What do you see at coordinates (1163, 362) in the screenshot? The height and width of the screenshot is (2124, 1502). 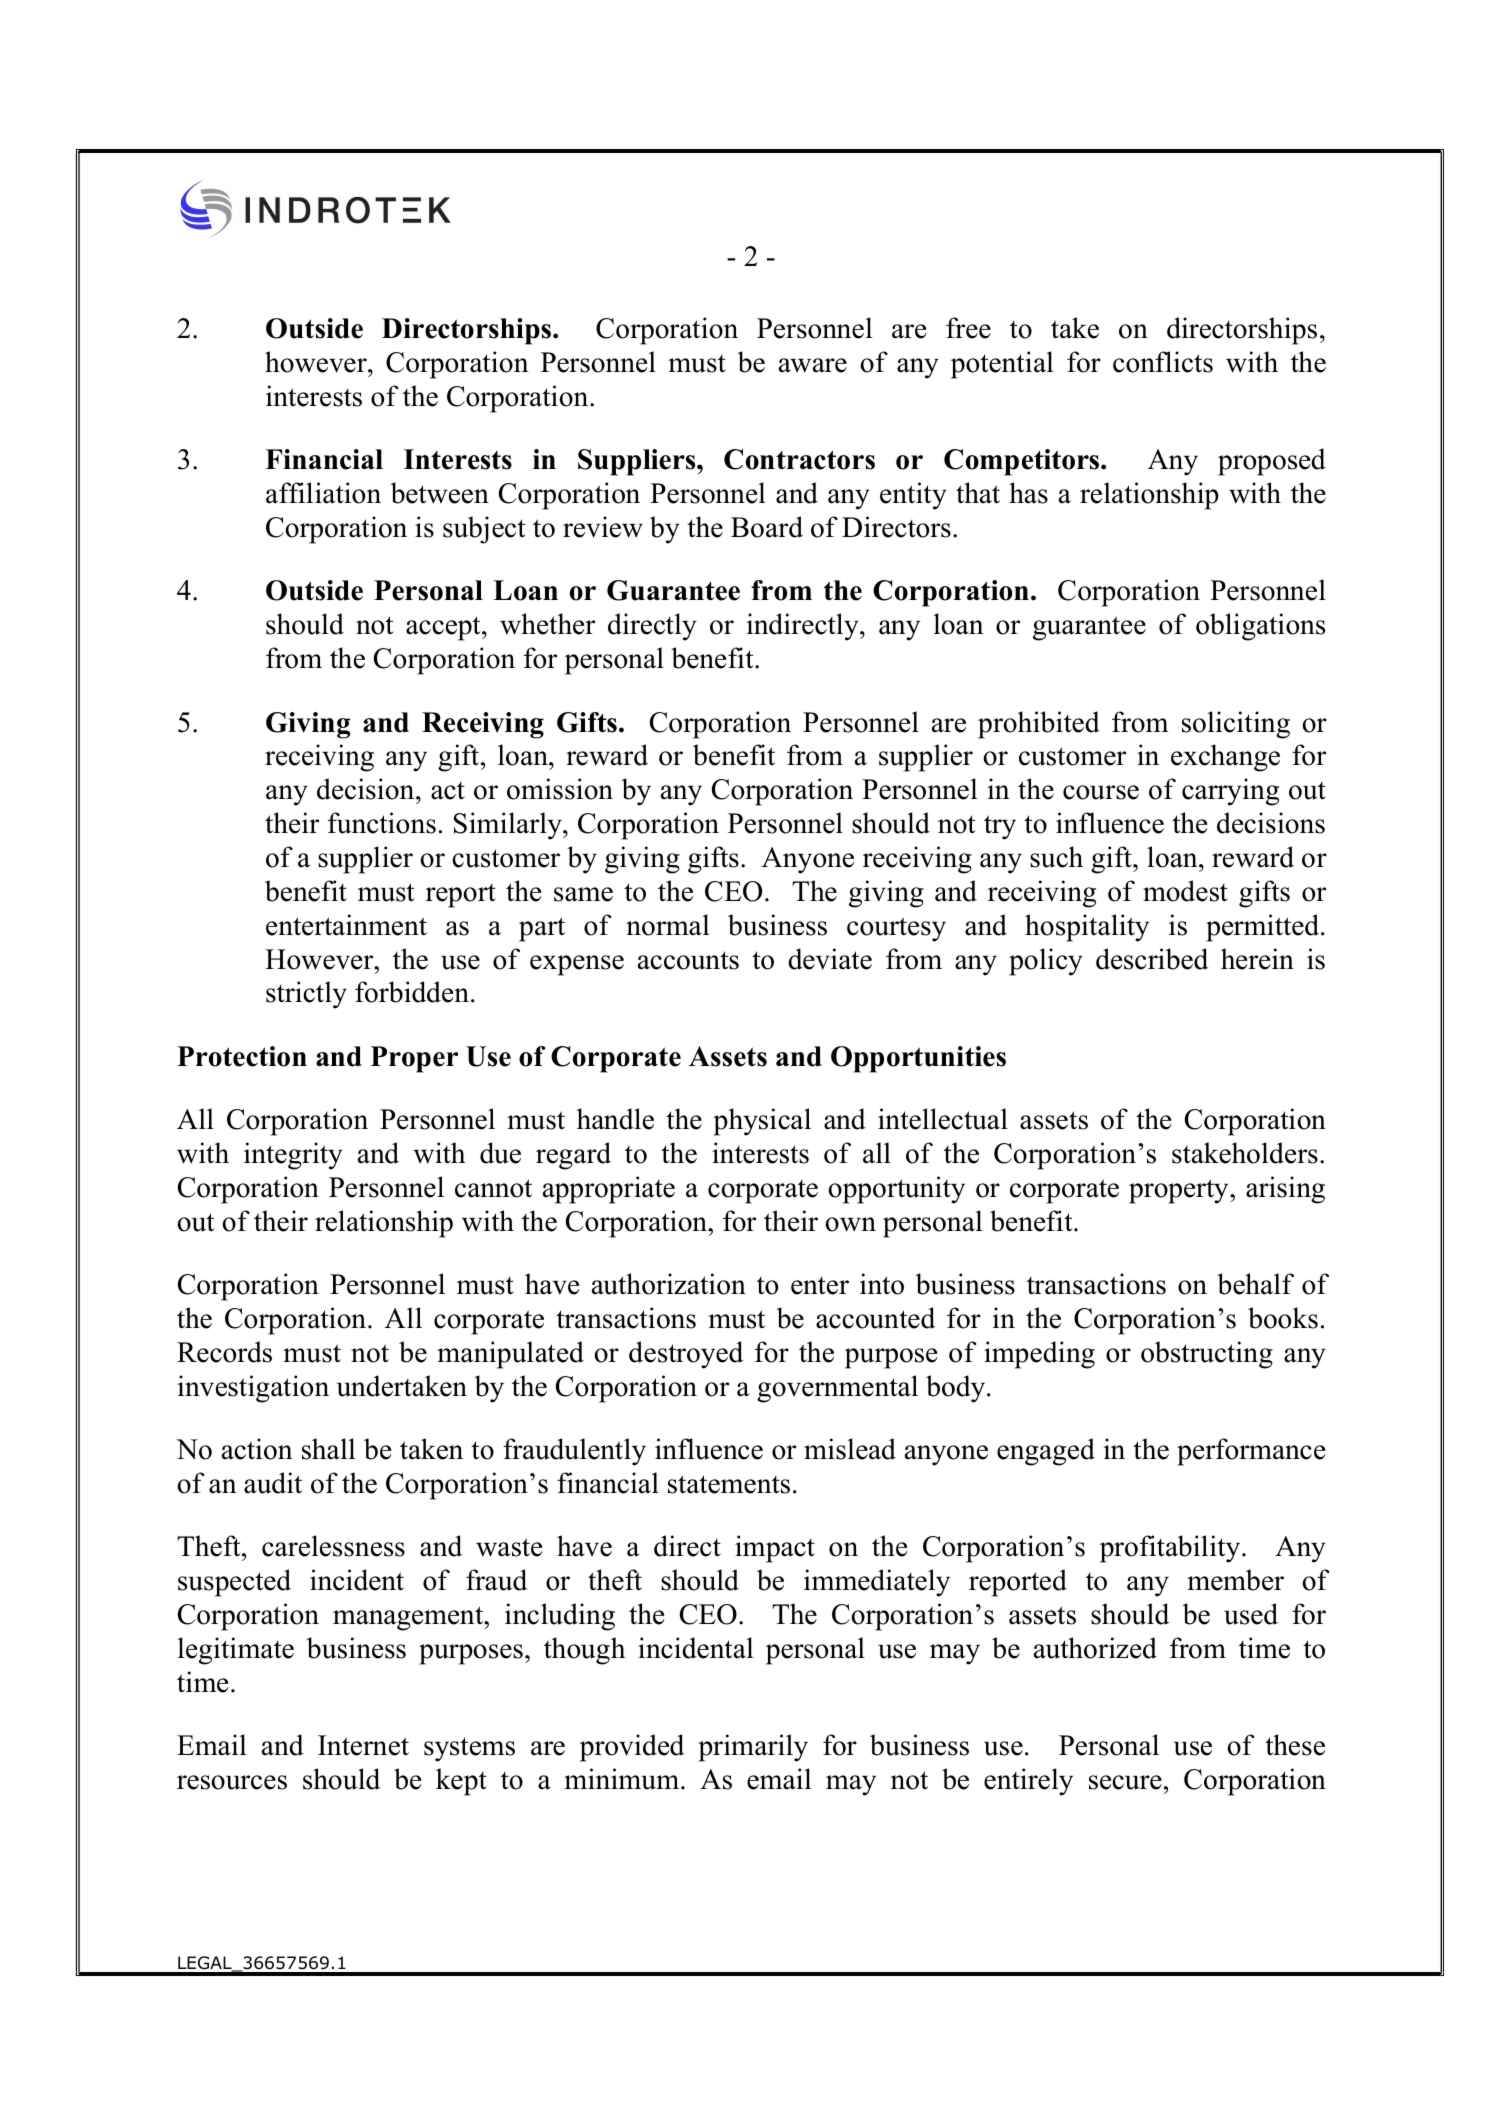 I see `conflicts` at bounding box center [1163, 362].
